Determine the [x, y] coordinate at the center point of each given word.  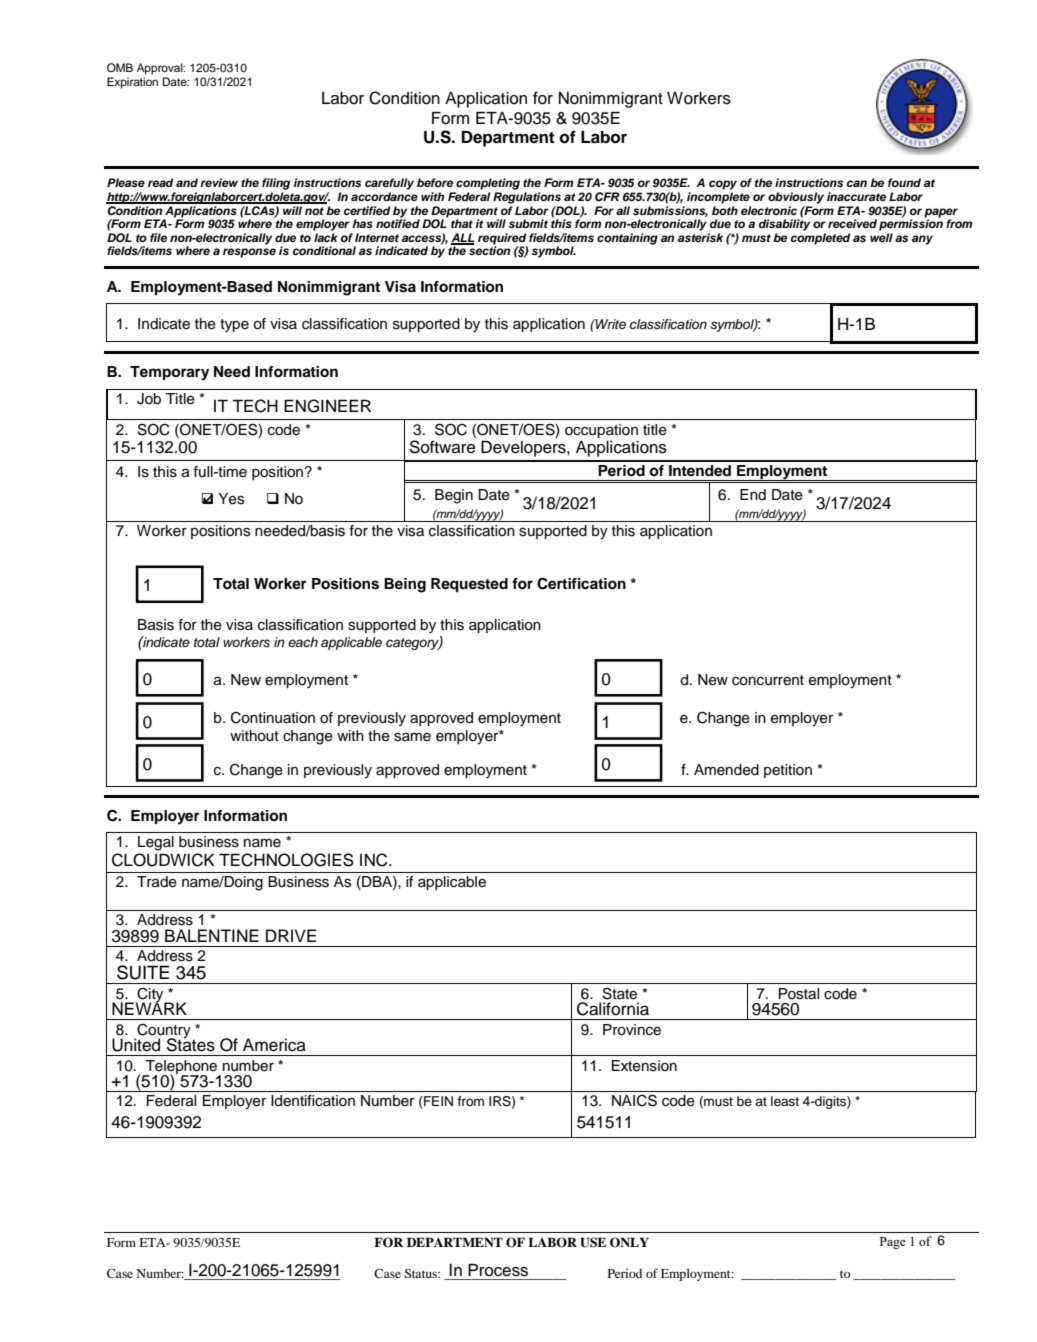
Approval [161, 69]
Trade [157, 882]
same [412, 737]
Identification [313, 1101]
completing [488, 184]
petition [788, 771]
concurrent [768, 680]
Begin [454, 496]
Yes [231, 499]
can [857, 183]
